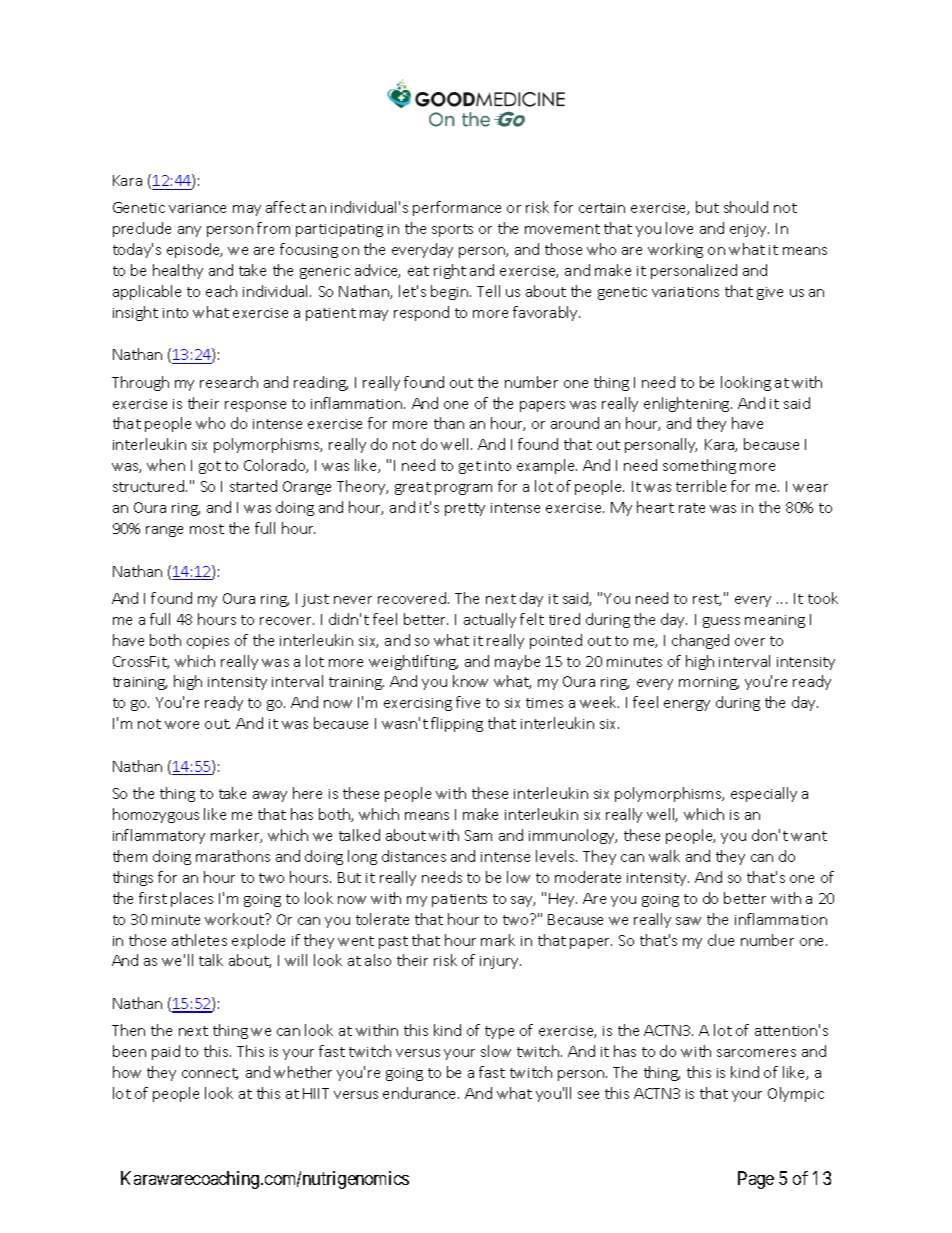  I want to click on want, so click(809, 836).
